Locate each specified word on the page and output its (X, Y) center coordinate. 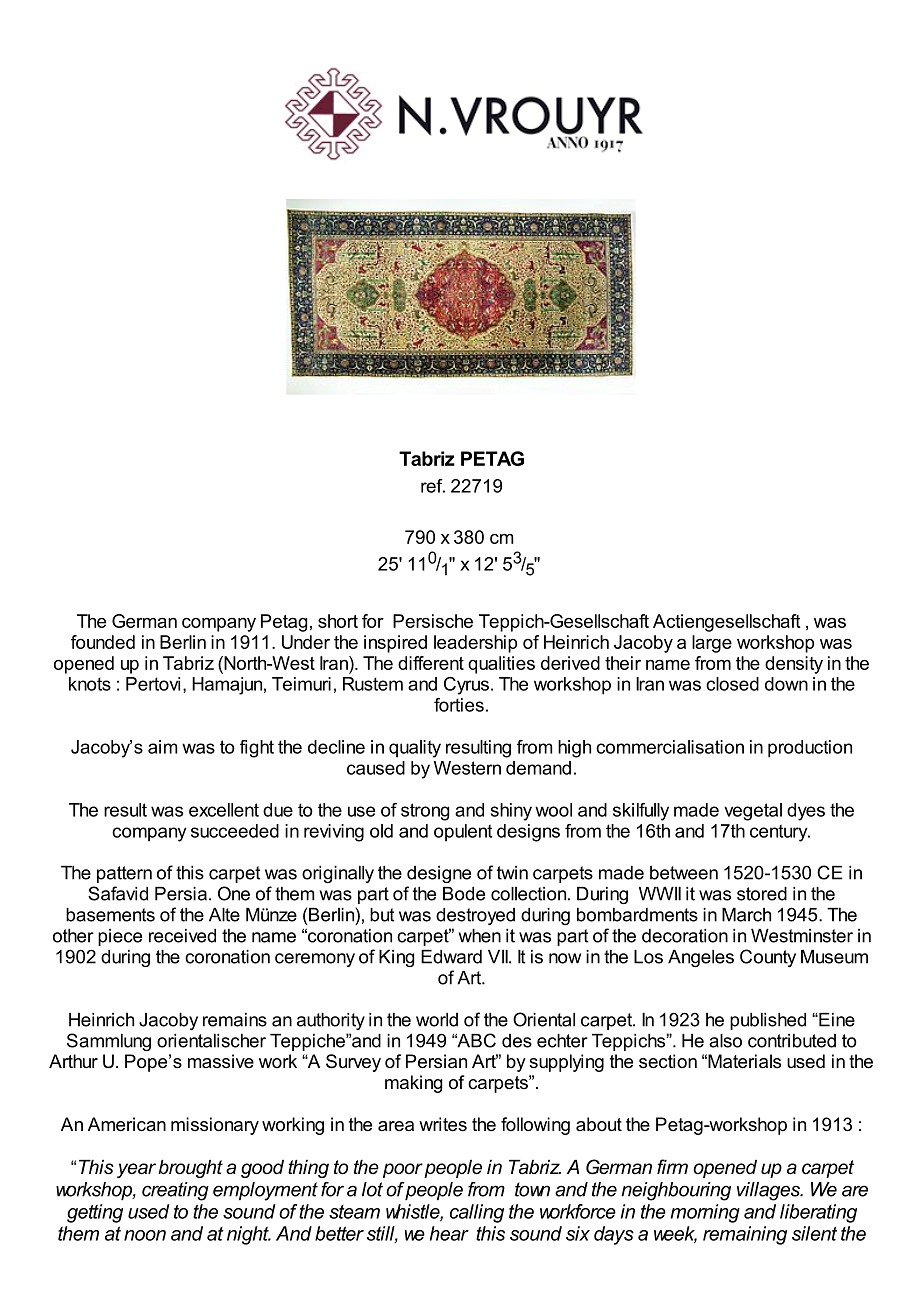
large (712, 644)
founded (103, 642)
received (182, 936)
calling (477, 1213)
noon (145, 1235)
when (479, 936)
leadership (475, 644)
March (746, 915)
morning (705, 1213)
